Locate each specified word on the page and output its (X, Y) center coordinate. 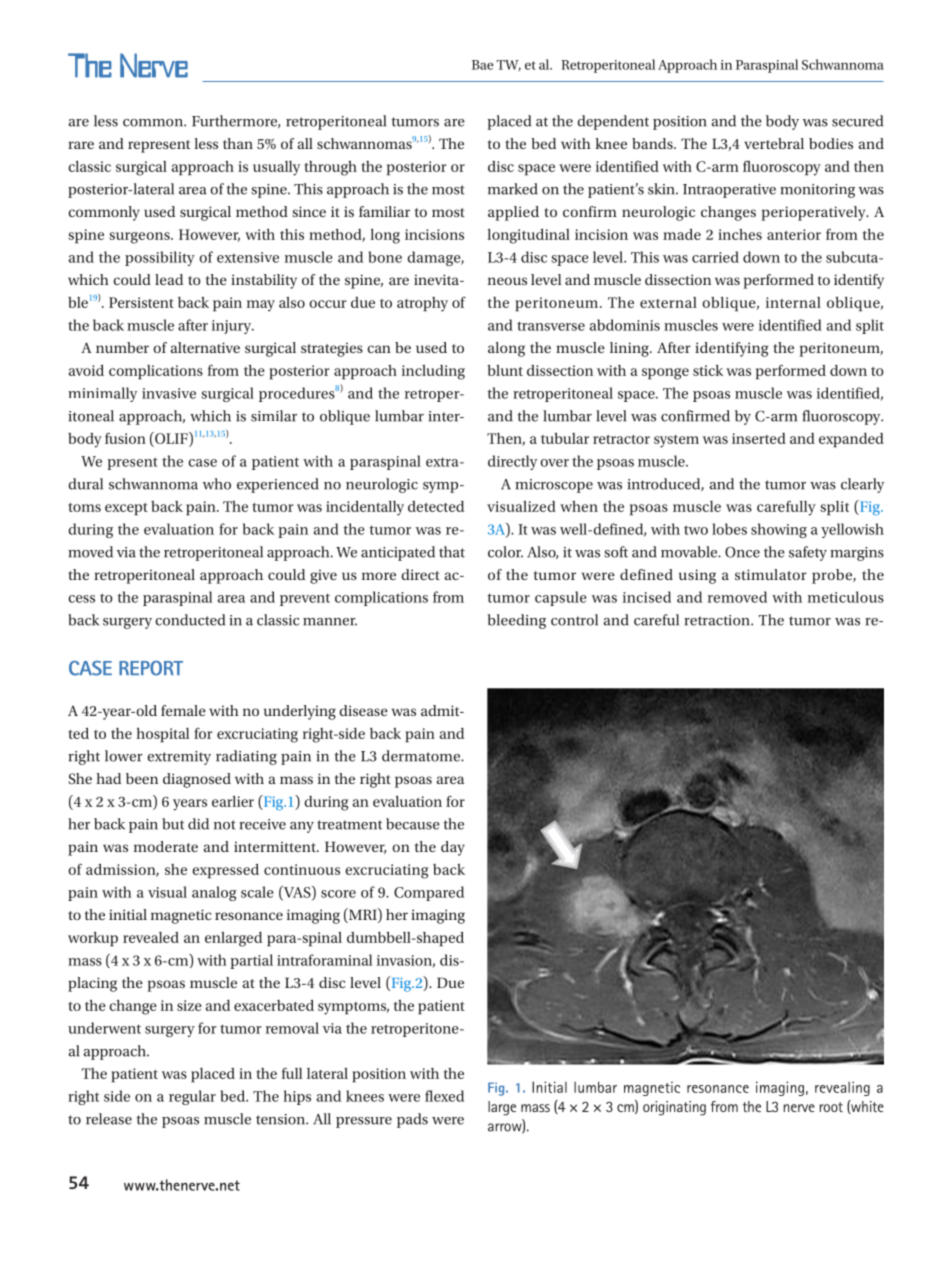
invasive (169, 393)
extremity (179, 758)
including (433, 372)
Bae (482, 65)
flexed (444, 1096)
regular (192, 1097)
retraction (718, 620)
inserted (759, 438)
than (238, 143)
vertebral (774, 143)
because (413, 824)
